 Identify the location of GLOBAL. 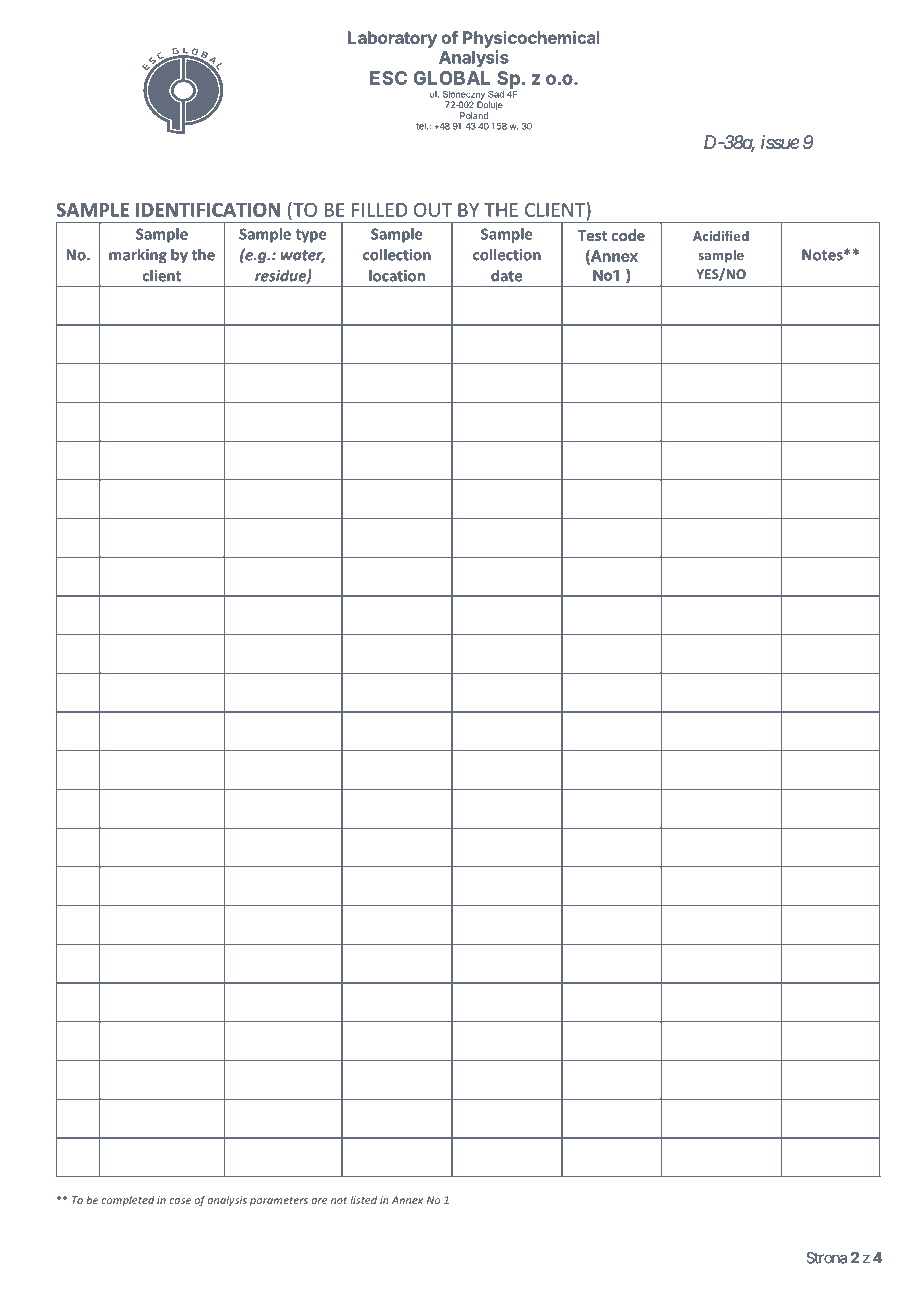
(451, 78).
